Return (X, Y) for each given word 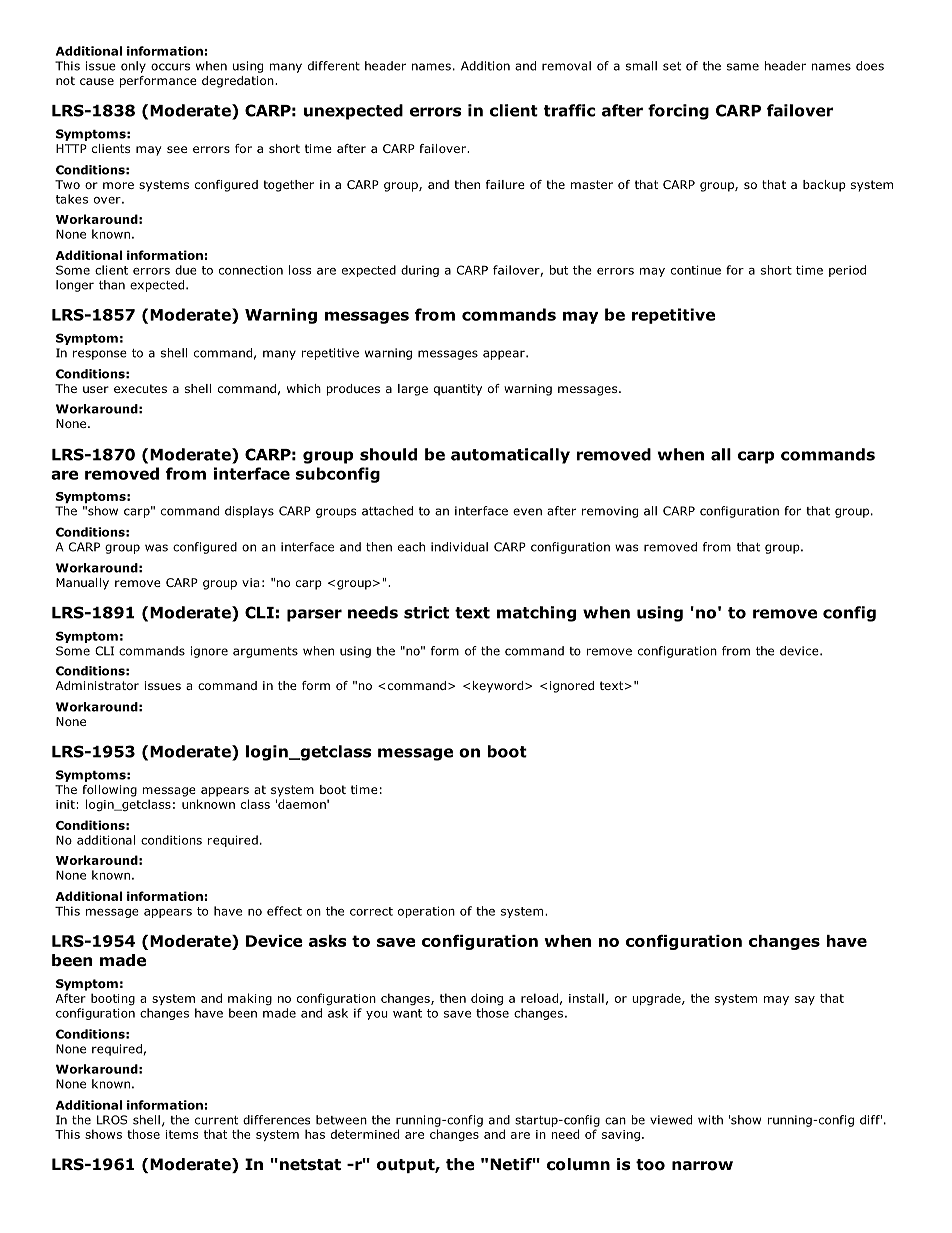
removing (610, 512)
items (181, 1134)
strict (426, 612)
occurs (170, 67)
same (743, 67)
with (710, 1120)
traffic (569, 110)
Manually (82, 584)
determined (365, 1134)
